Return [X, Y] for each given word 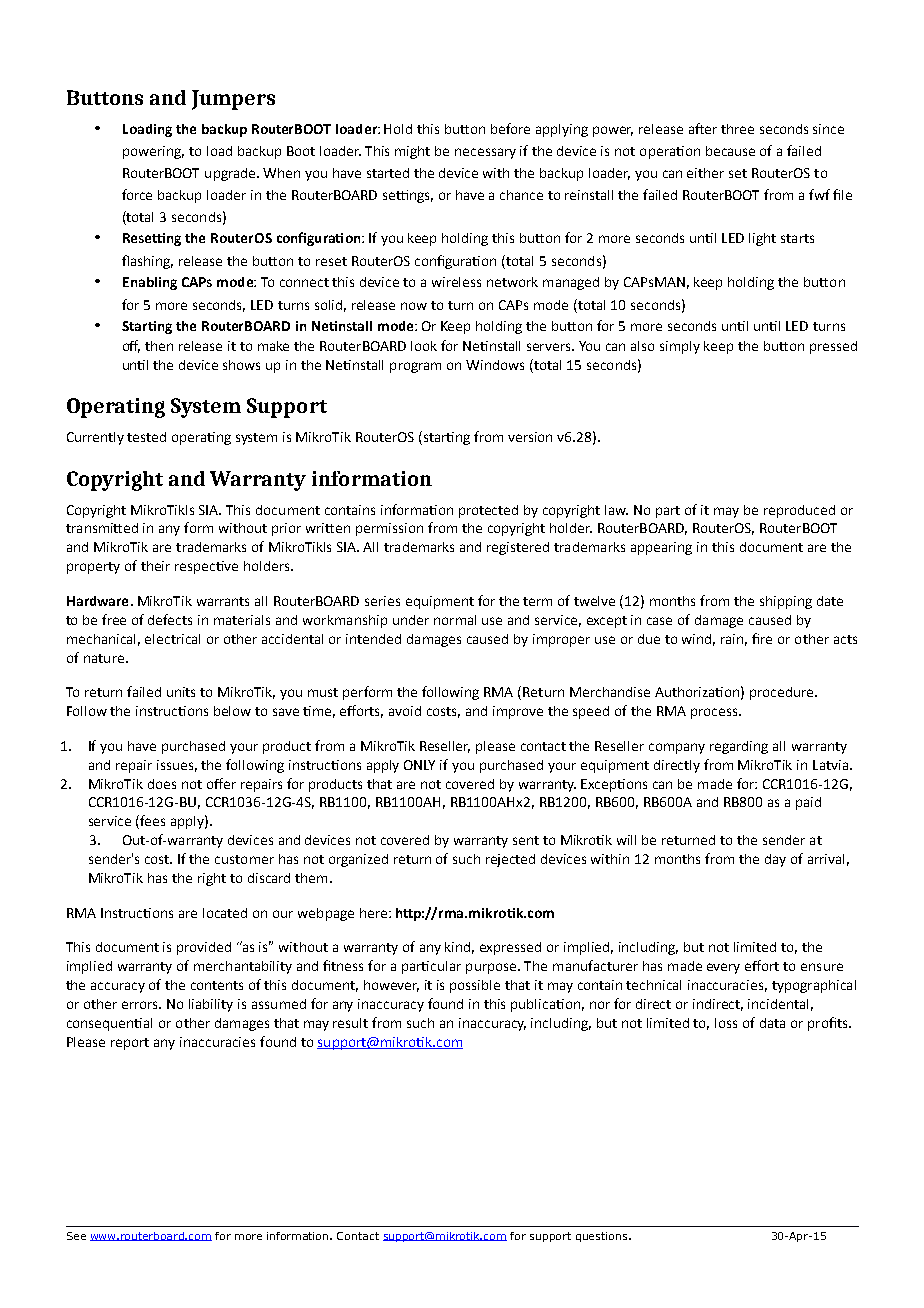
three [737, 129]
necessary [485, 153]
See [76, 1236]
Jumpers [233, 100]
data [772, 1023]
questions [603, 1237]
